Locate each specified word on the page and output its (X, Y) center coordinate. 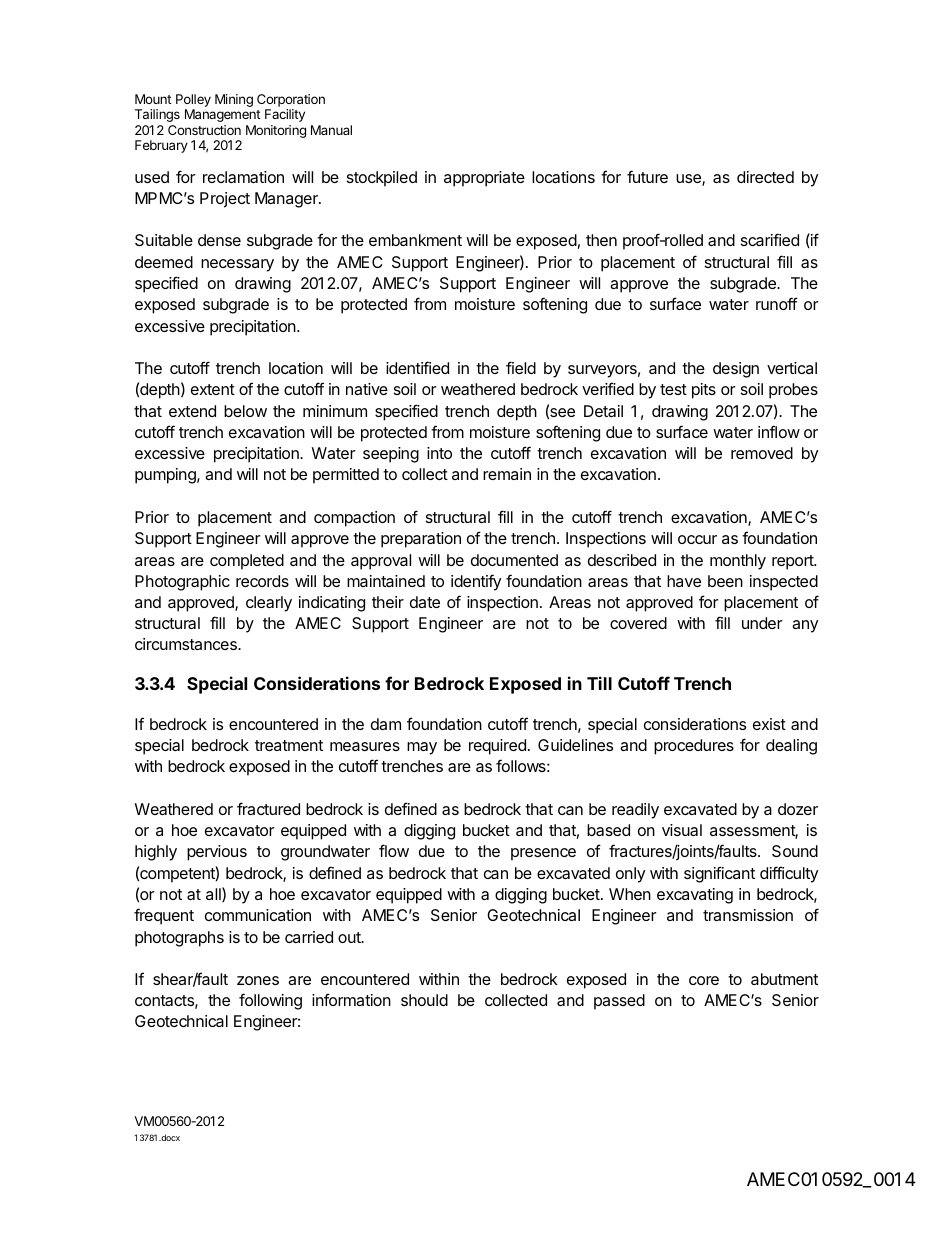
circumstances (187, 644)
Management (223, 115)
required (497, 747)
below (245, 411)
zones (258, 980)
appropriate (484, 179)
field (521, 367)
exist (769, 724)
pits (704, 391)
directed (765, 177)
